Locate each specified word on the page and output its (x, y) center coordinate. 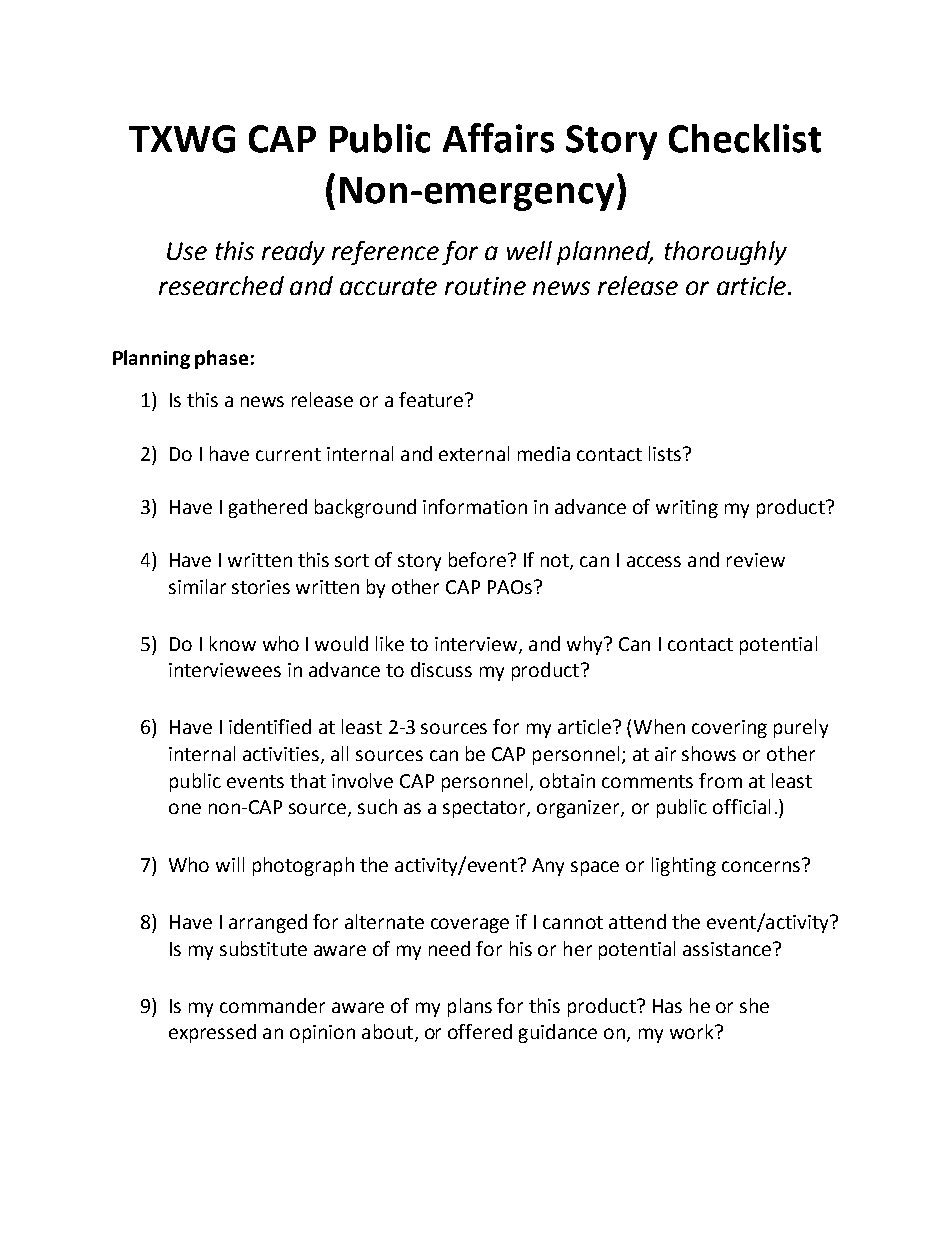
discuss (441, 669)
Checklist (745, 138)
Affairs (498, 138)
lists (665, 453)
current (288, 454)
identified (270, 726)
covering (729, 729)
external (474, 453)
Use (187, 251)
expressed (212, 1033)
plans (470, 1007)
